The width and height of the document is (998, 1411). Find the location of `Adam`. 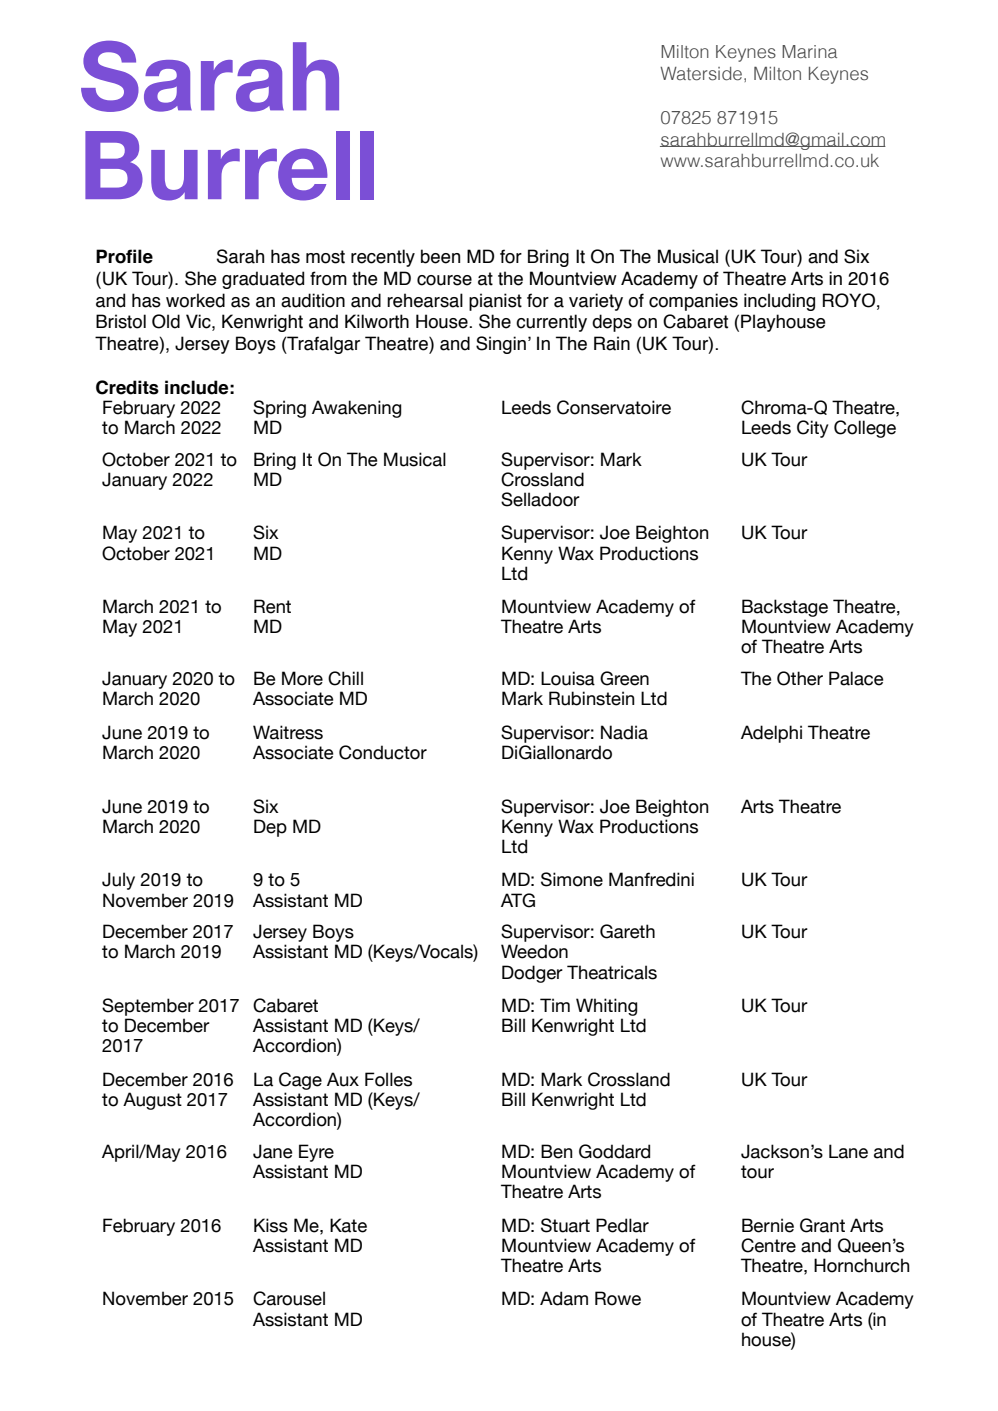

Adam is located at coordinates (564, 1298).
